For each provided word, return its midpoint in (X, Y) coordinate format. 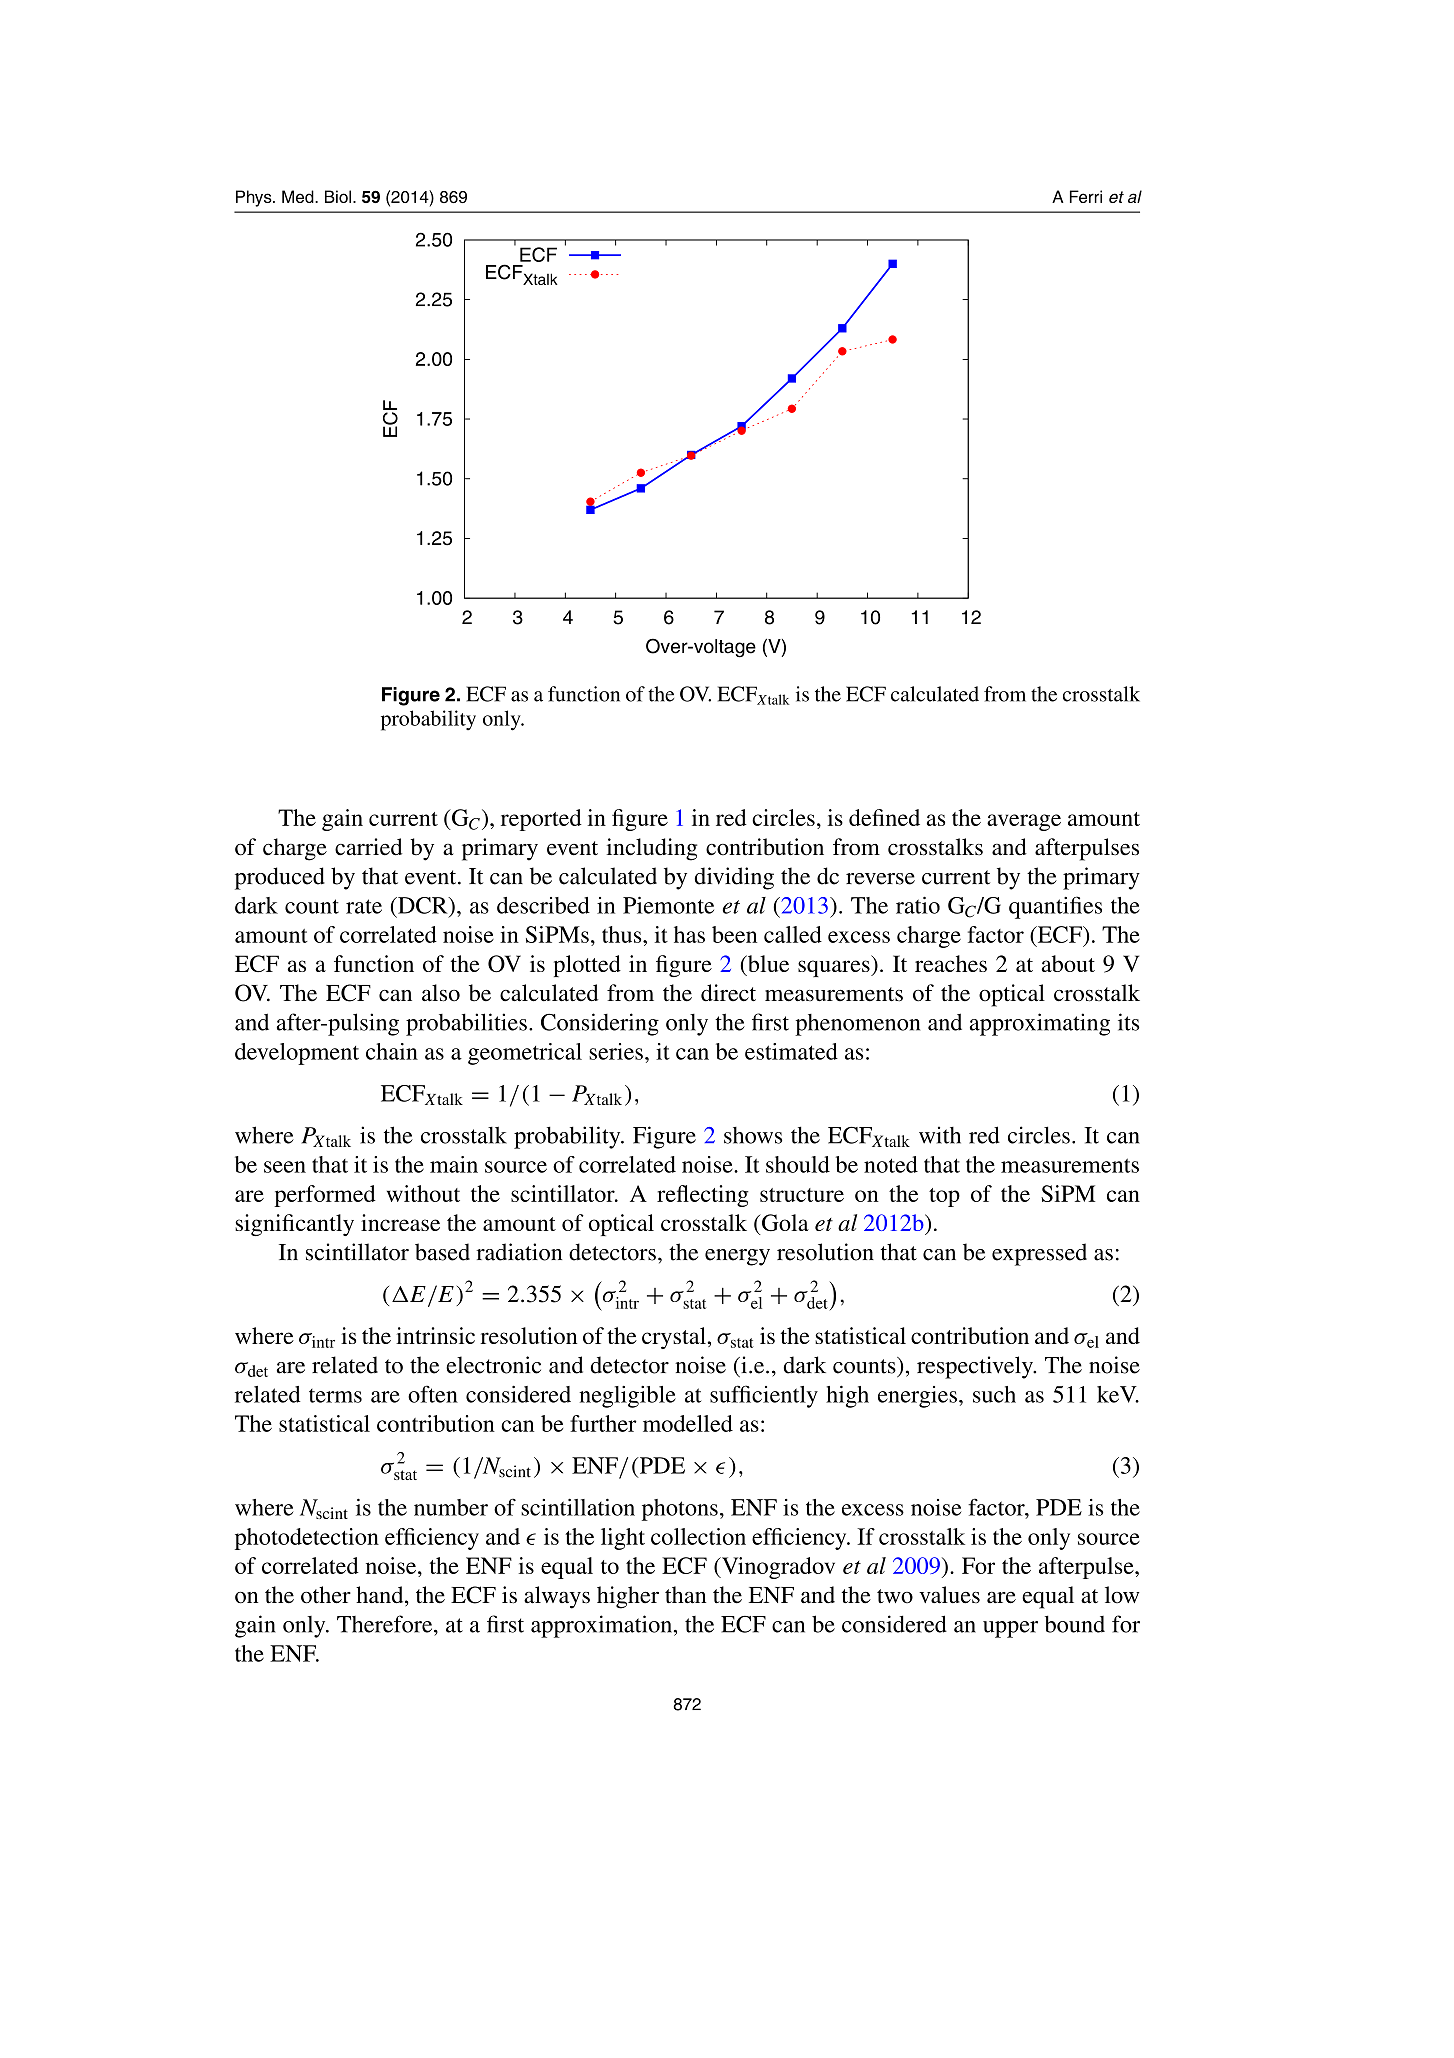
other (326, 1595)
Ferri (1086, 196)
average (1024, 822)
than (685, 1595)
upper (1010, 1629)
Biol (338, 196)
